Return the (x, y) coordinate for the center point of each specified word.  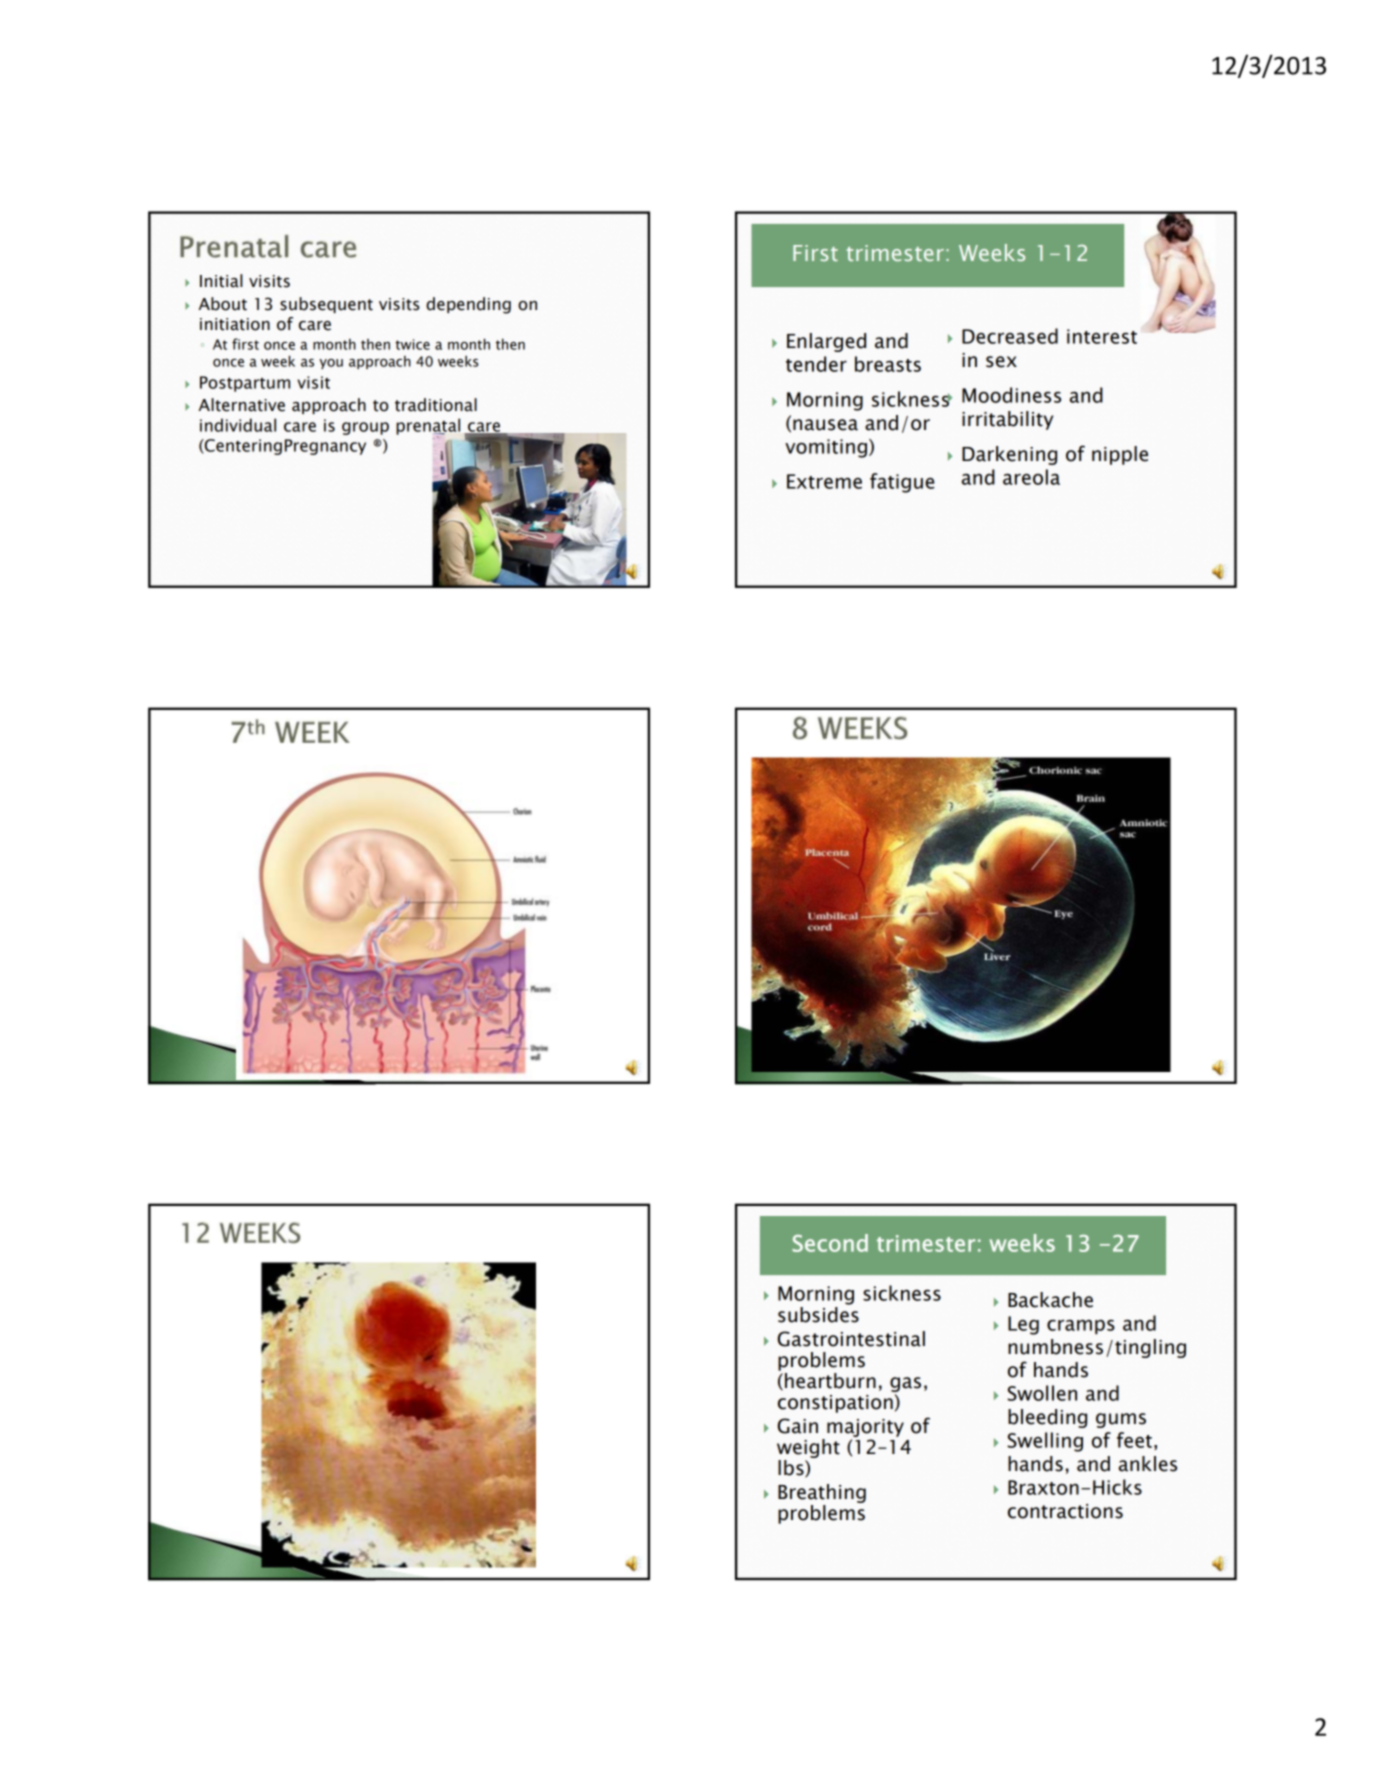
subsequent (326, 305)
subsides (818, 1313)
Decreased (1010, 336)
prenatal (428, 427)
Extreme (824, 481)
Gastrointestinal (851, 1339)
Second (830, 1243)
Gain (798, 1426)
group (365, 428)
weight (808, 1448)
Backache (1050, 1300)
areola (1031, 477)
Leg (1023, 1325)
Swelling (1045, 1442)
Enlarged (826, 342)
